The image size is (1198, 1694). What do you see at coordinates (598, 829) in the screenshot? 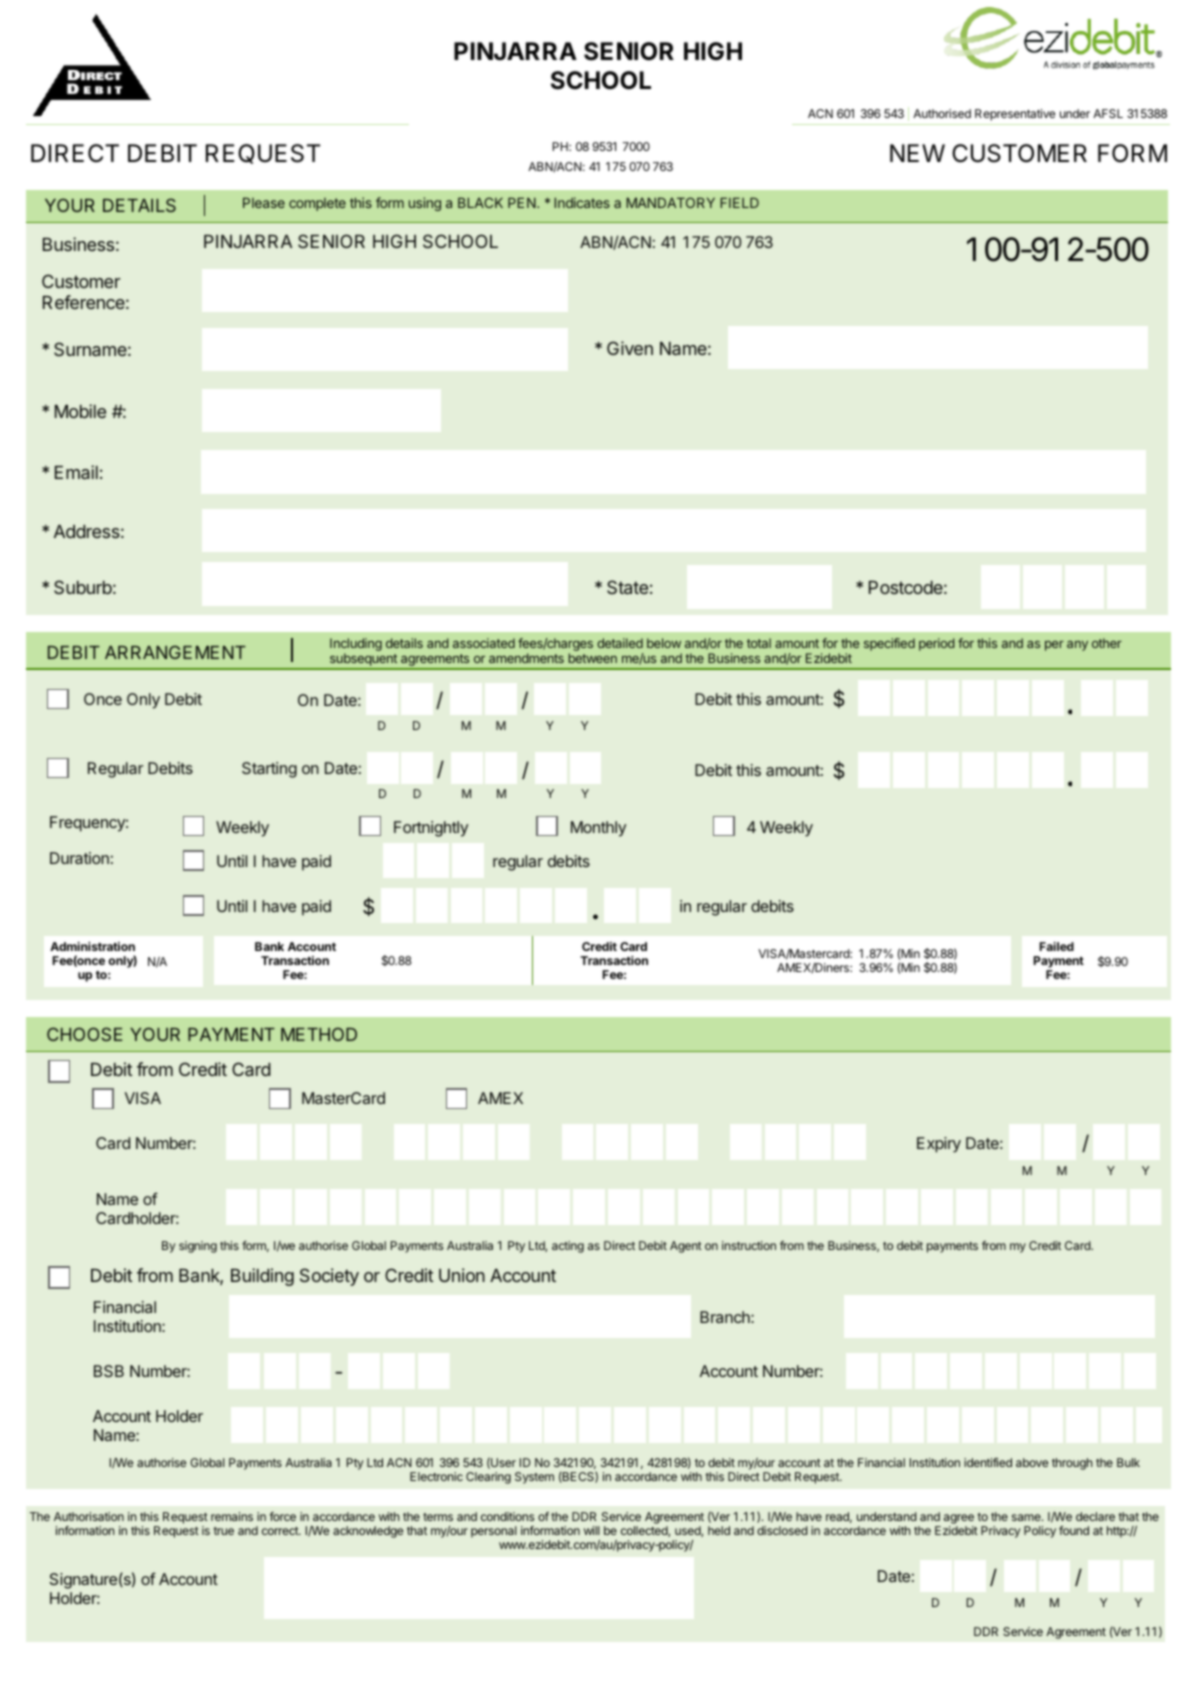
I see `Monthly` at bounding box center [598, 829].
